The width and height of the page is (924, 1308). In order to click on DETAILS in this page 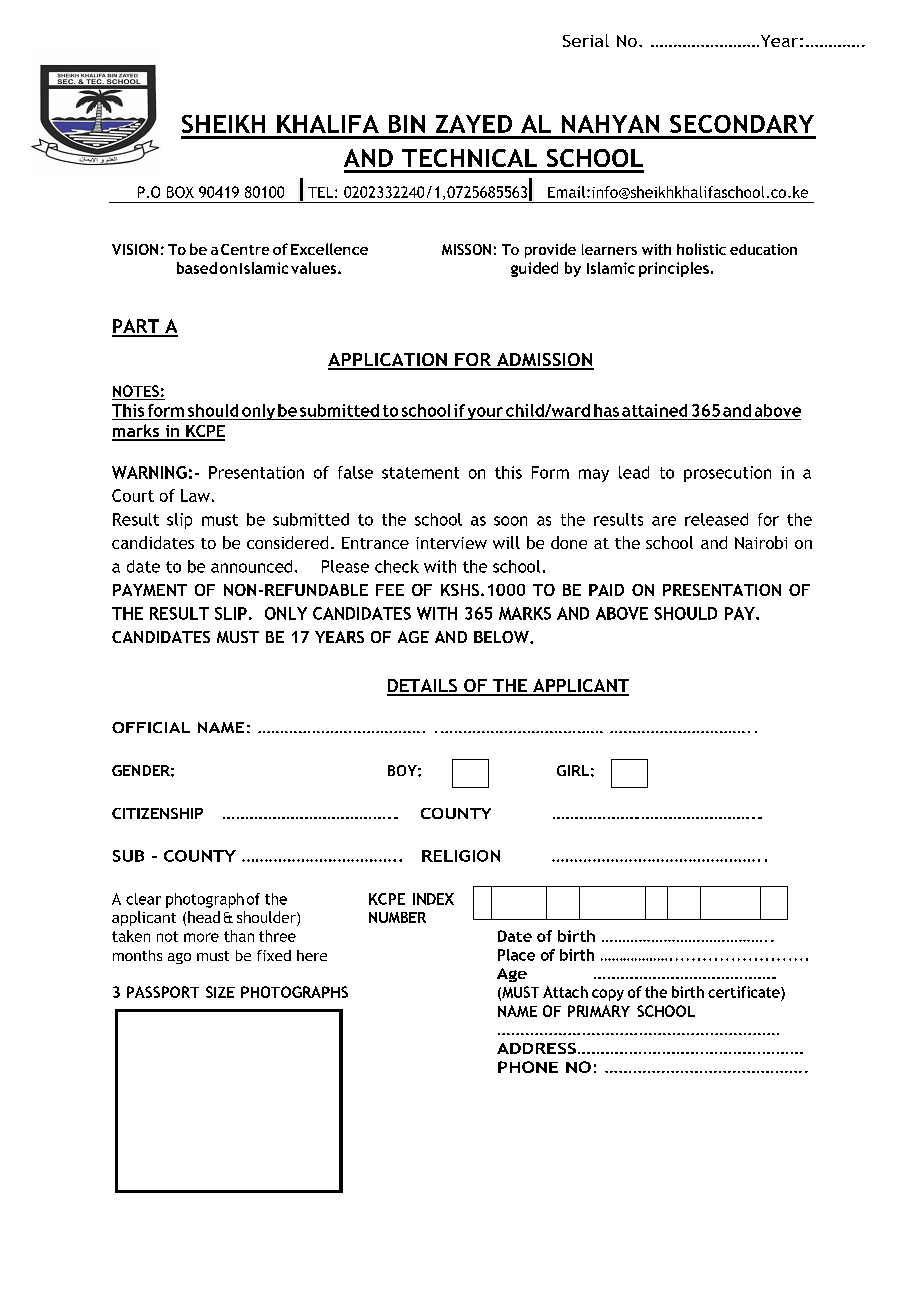, I will do `click(423, 687)`.
